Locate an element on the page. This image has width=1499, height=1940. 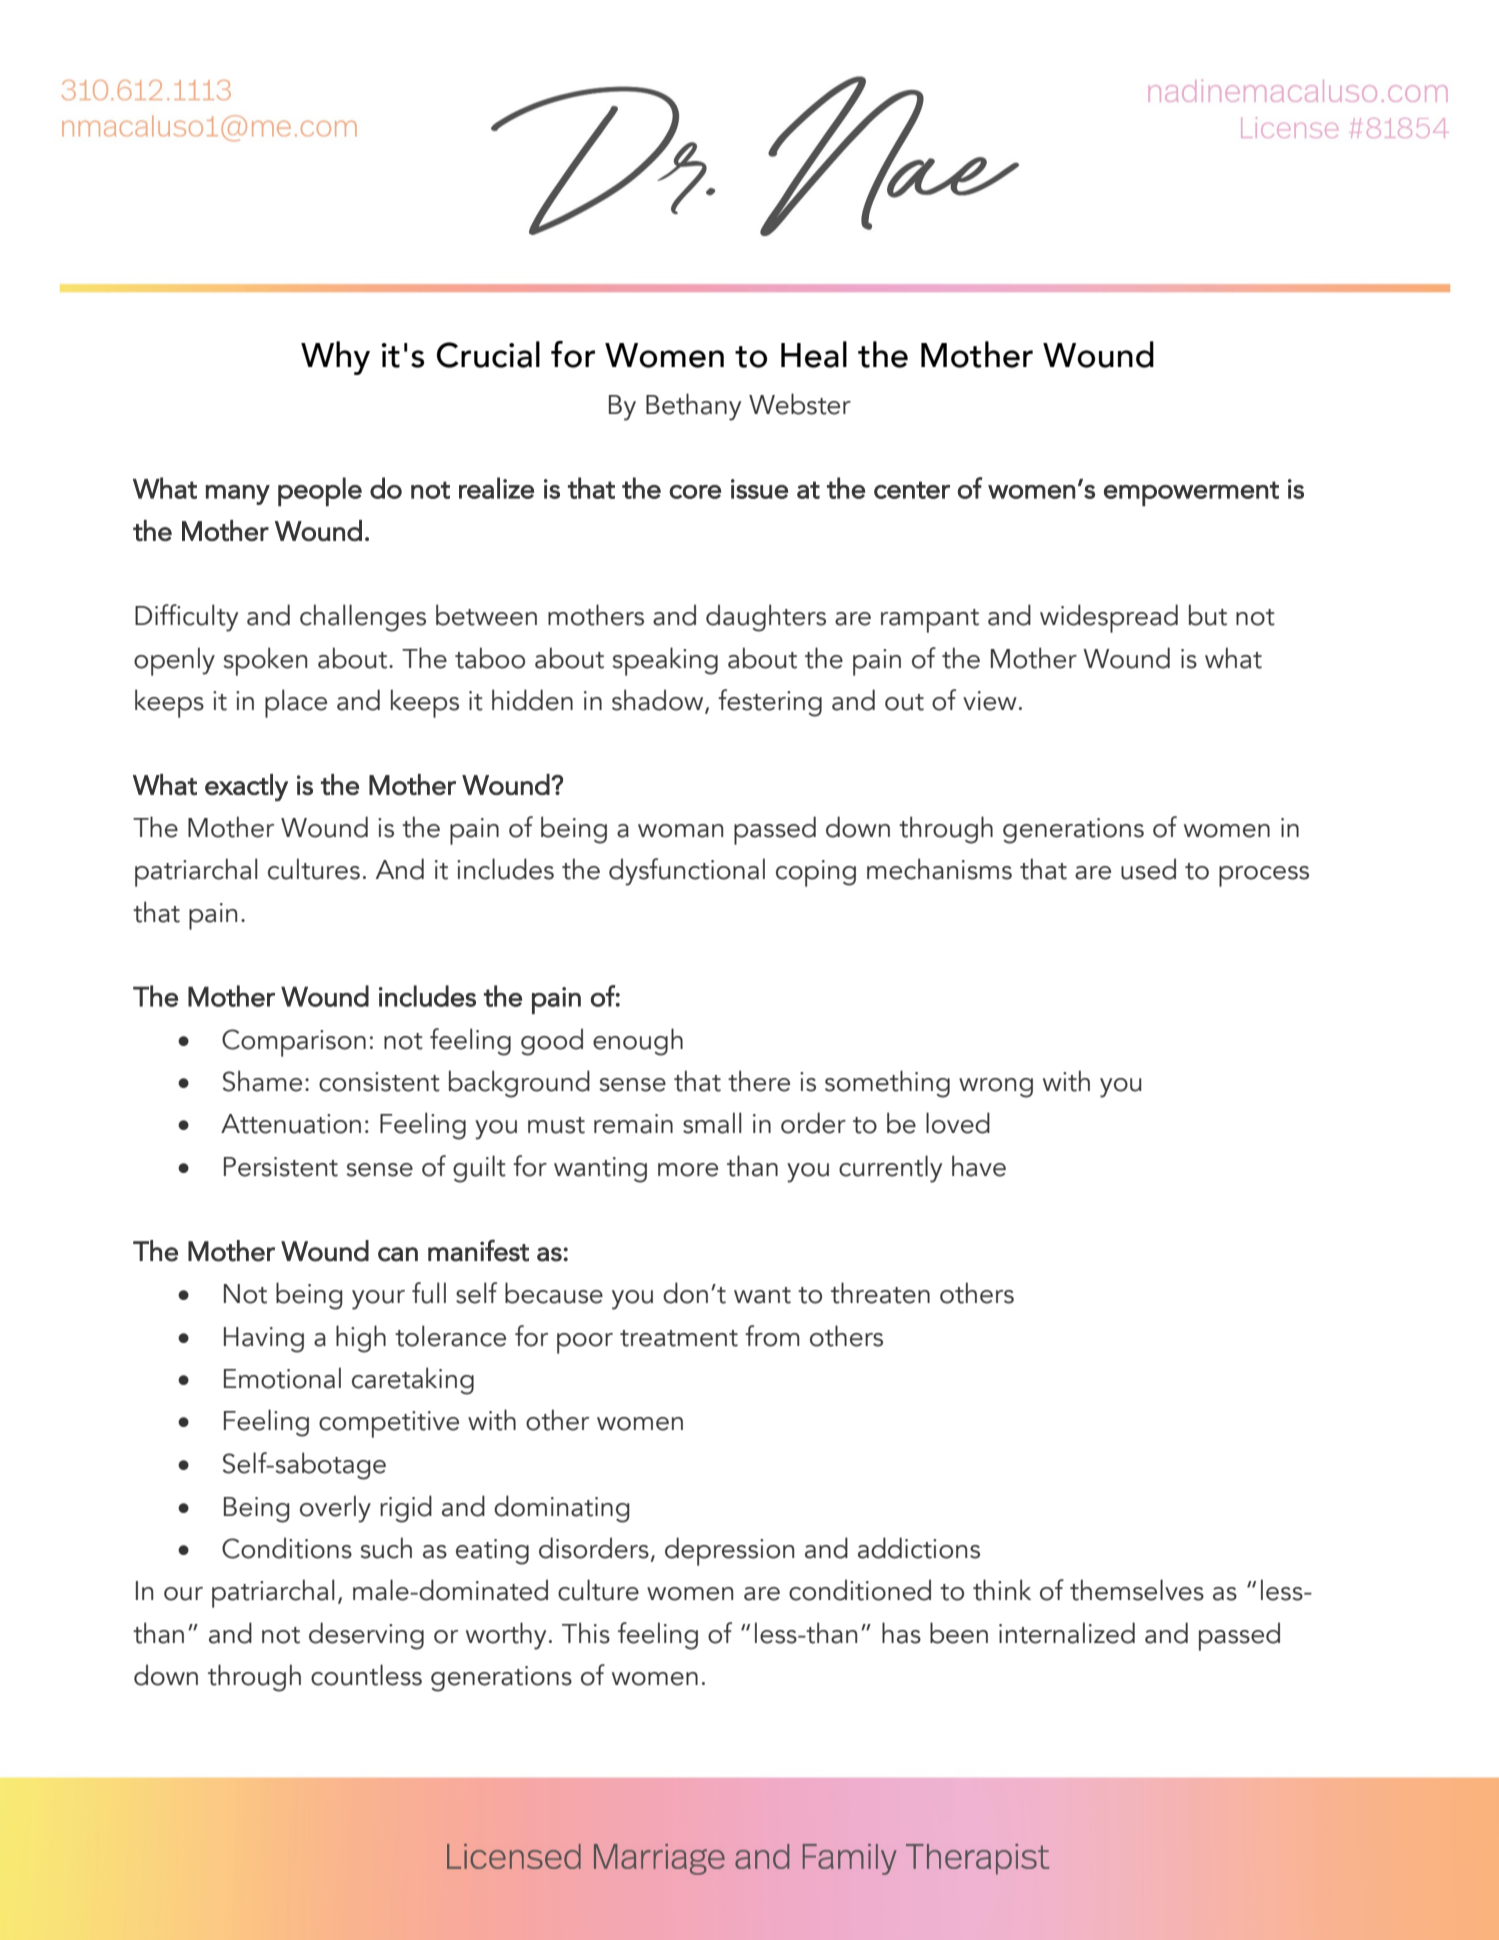
empowerment is located at coordinates (1191, 493).
